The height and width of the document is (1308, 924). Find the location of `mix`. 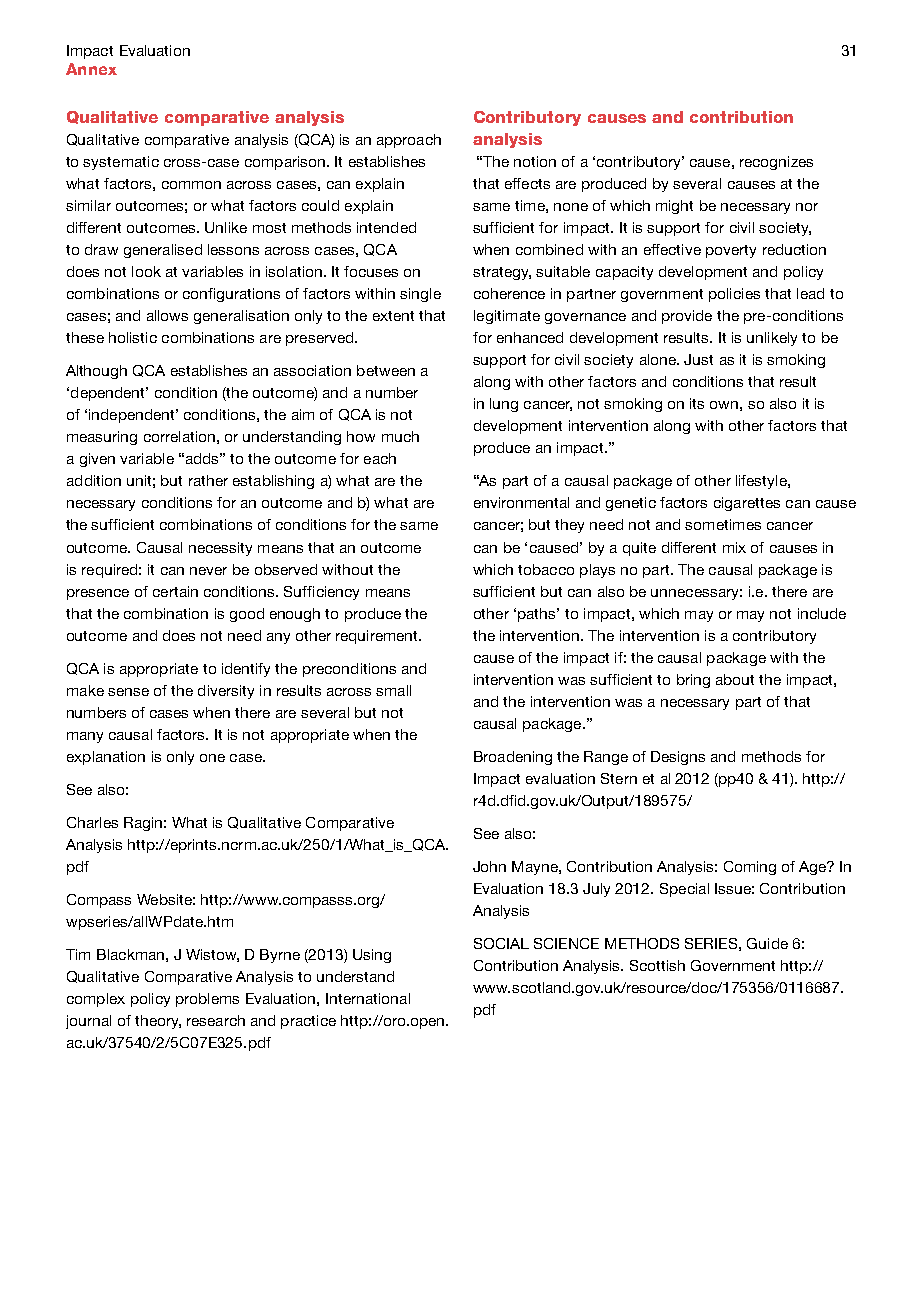

mix is located at coordinates (734, 547).
